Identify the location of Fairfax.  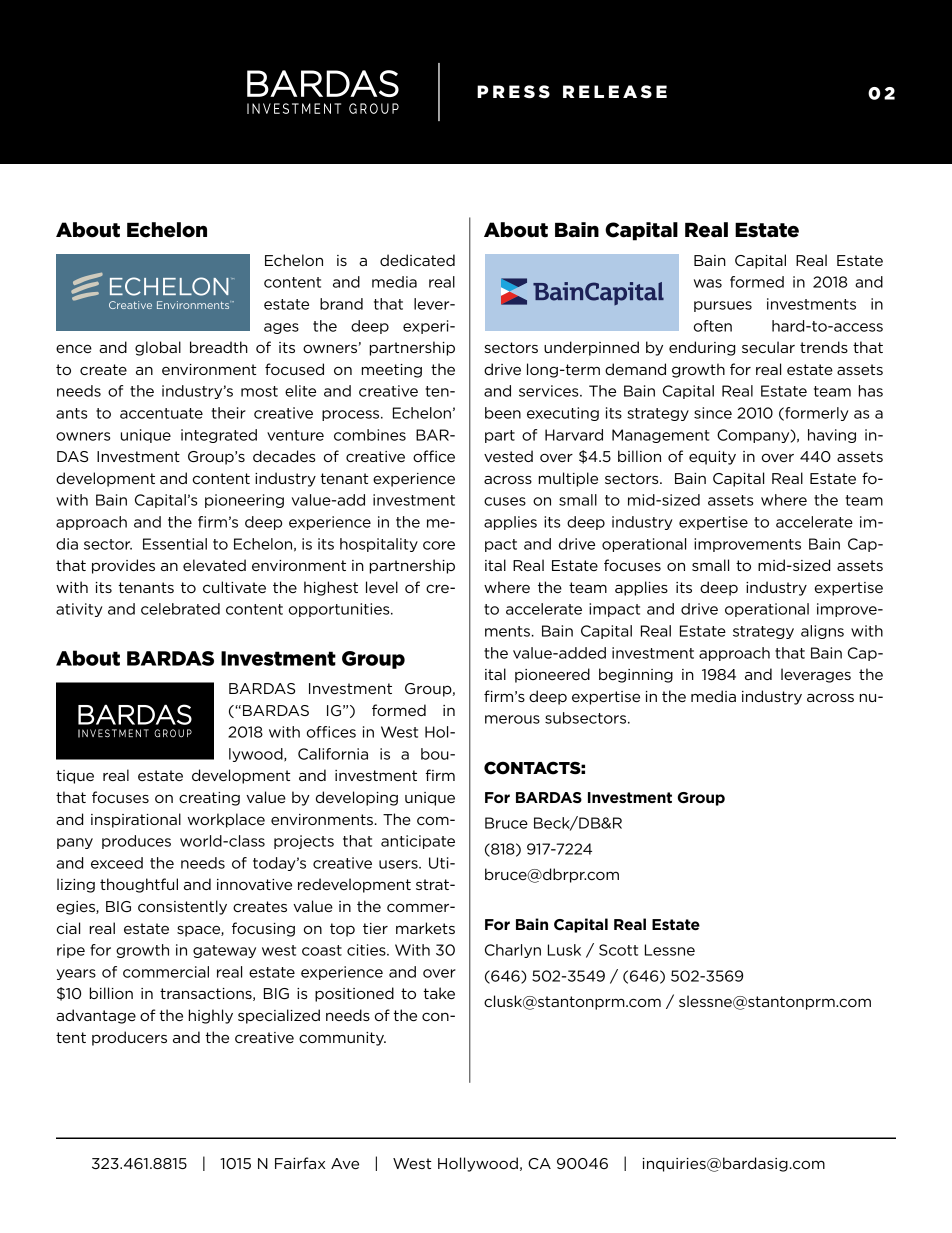
(300, 1163).
